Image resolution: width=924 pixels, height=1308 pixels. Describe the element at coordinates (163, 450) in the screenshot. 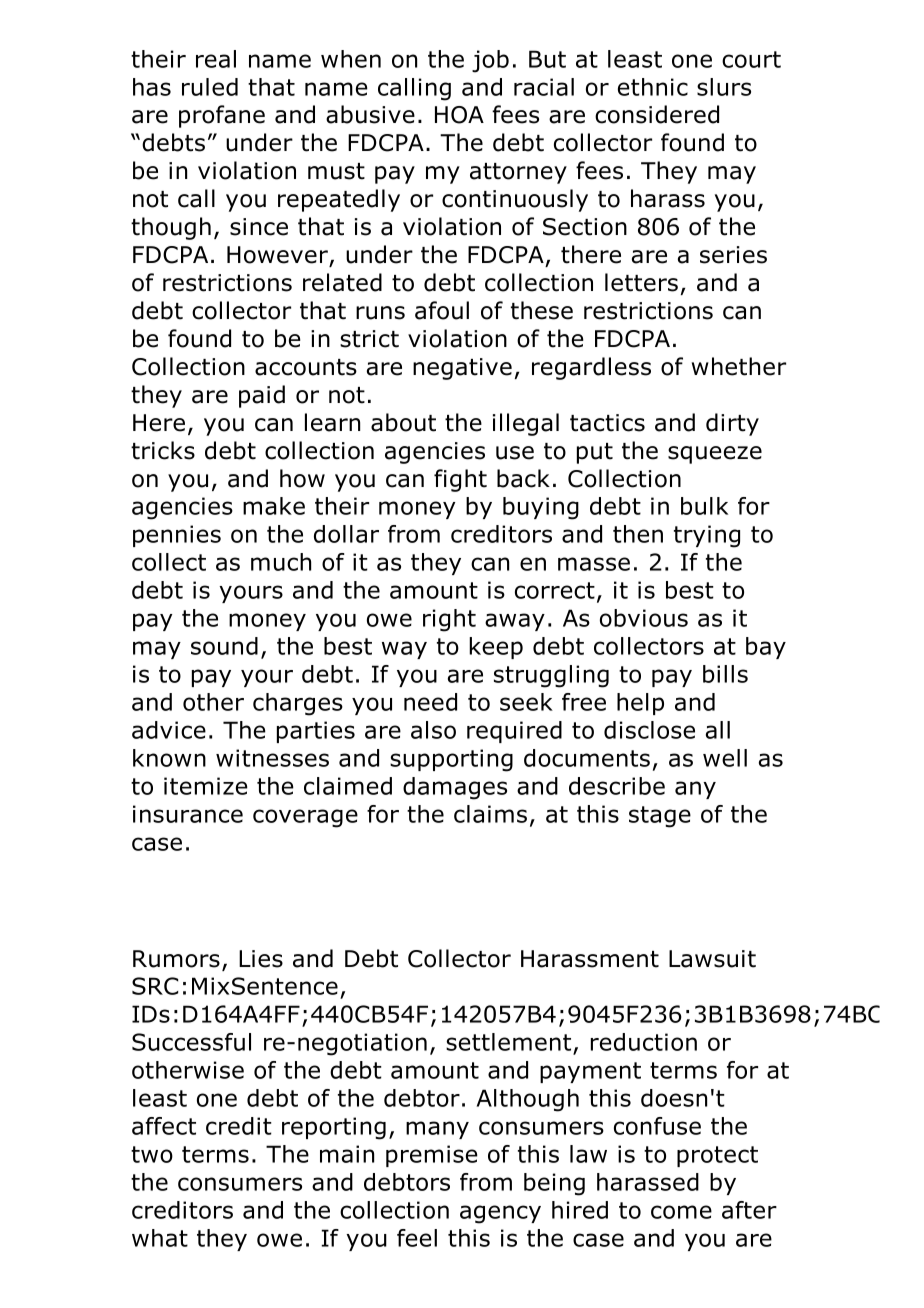

I see `tricks` at that location.
